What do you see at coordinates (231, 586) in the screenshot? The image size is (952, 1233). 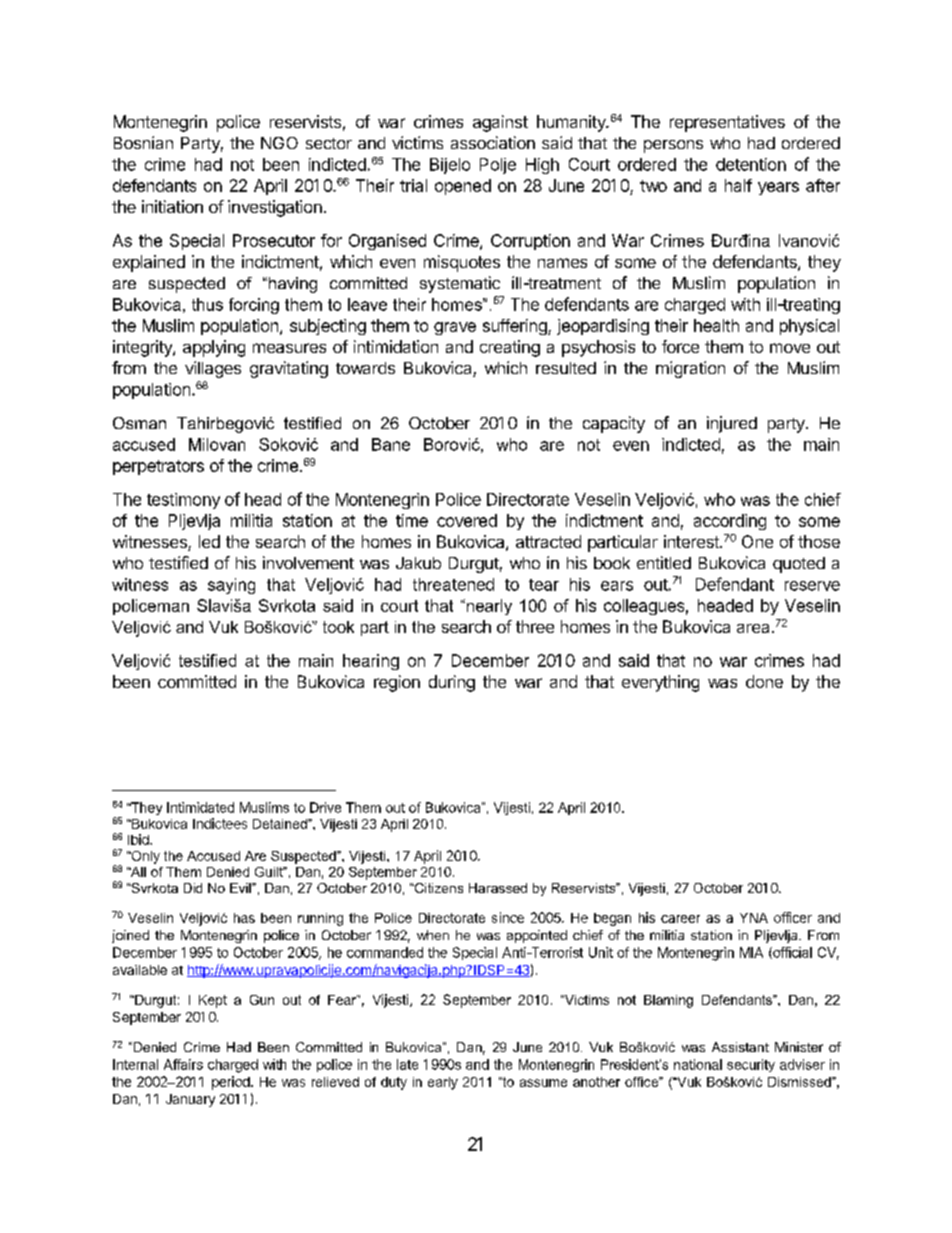 I see `saying` at bounding box center [231, 586].
